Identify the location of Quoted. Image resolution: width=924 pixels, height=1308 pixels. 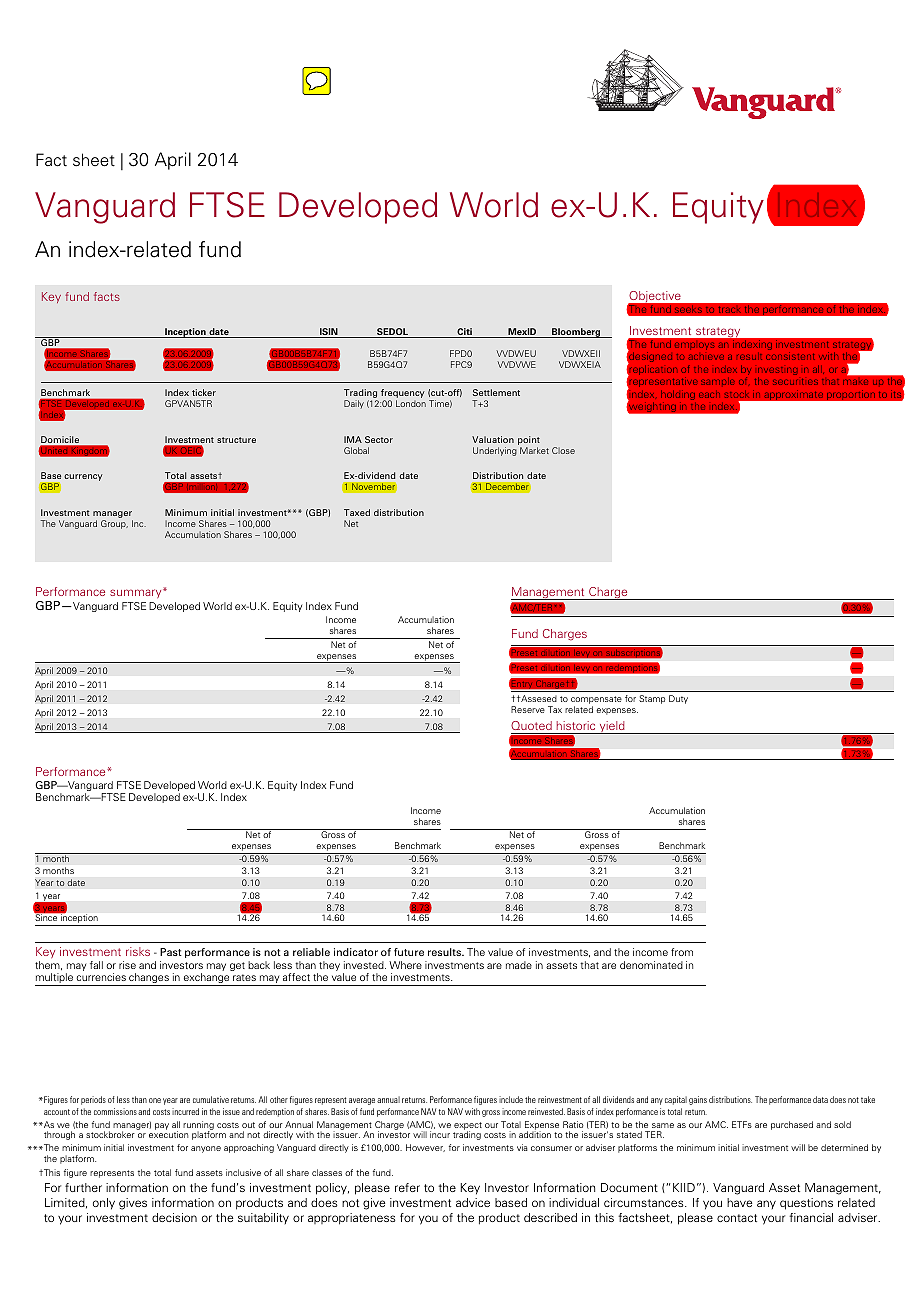
(531, 725).
